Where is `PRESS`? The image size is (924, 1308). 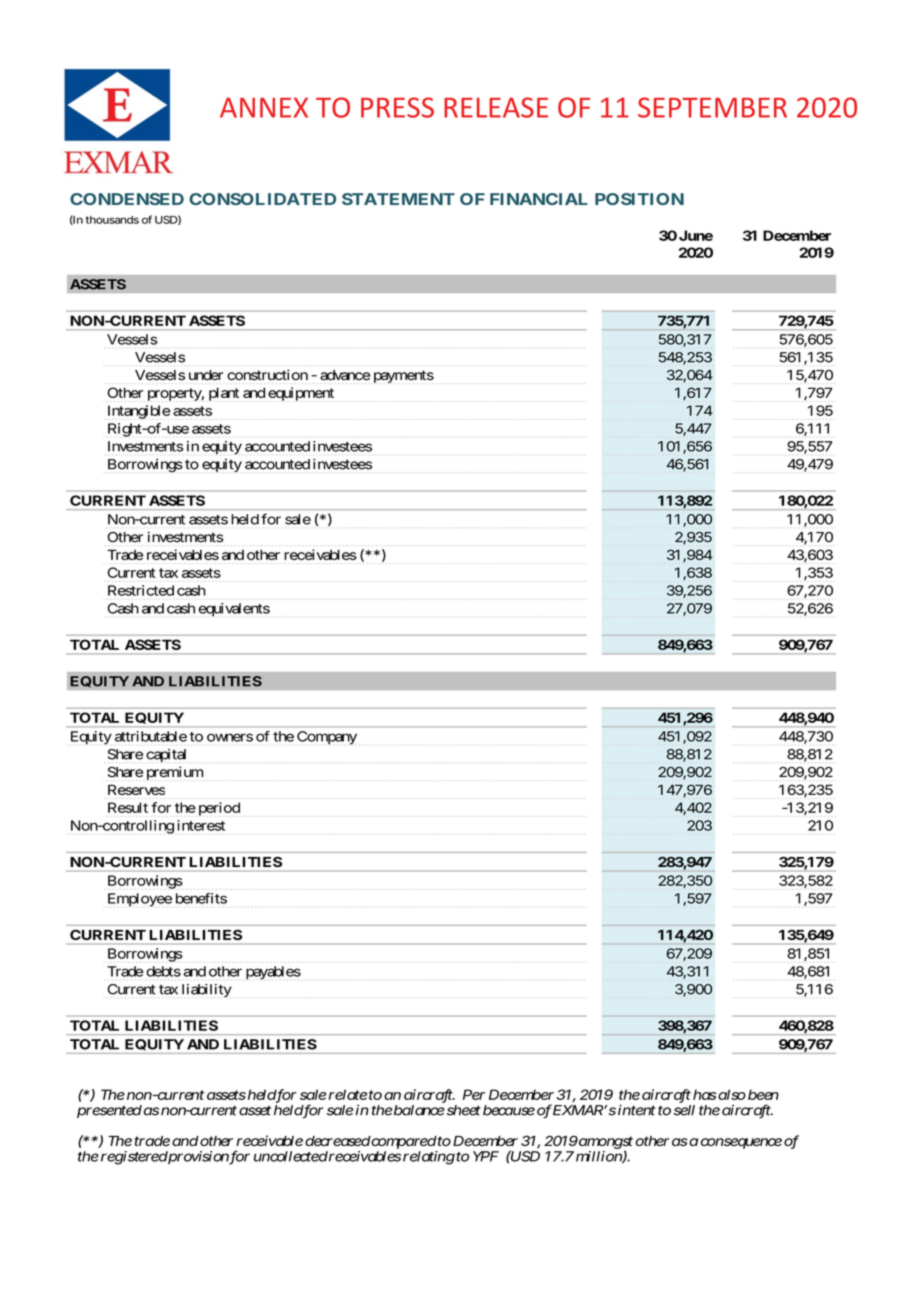
PRESS is located at coordinates (397, 107).
